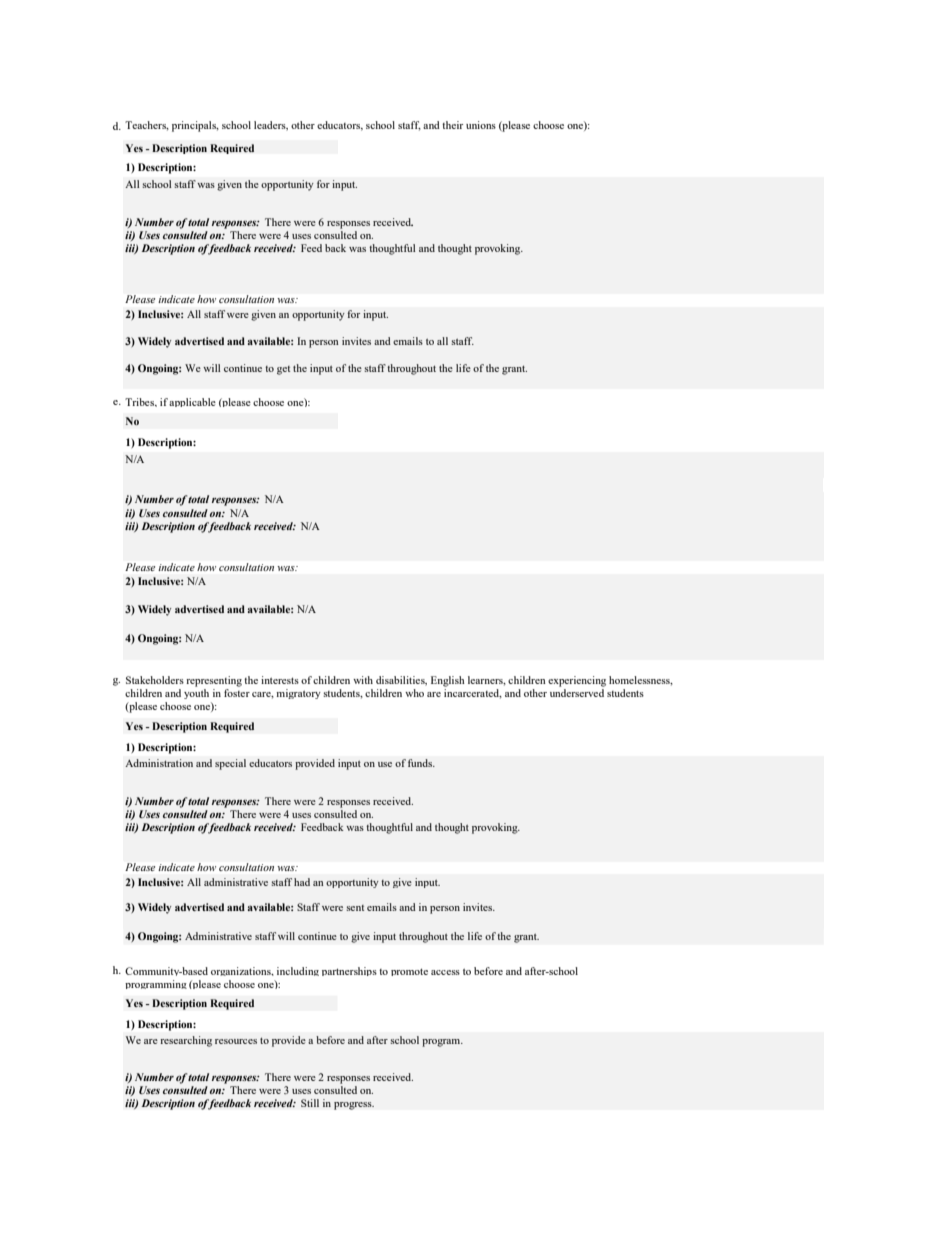 The width and height of the screenshot is (952, 1233). Describe the element at coordinates (354, 1106) in the screenshot. I see `progress` at that location.
